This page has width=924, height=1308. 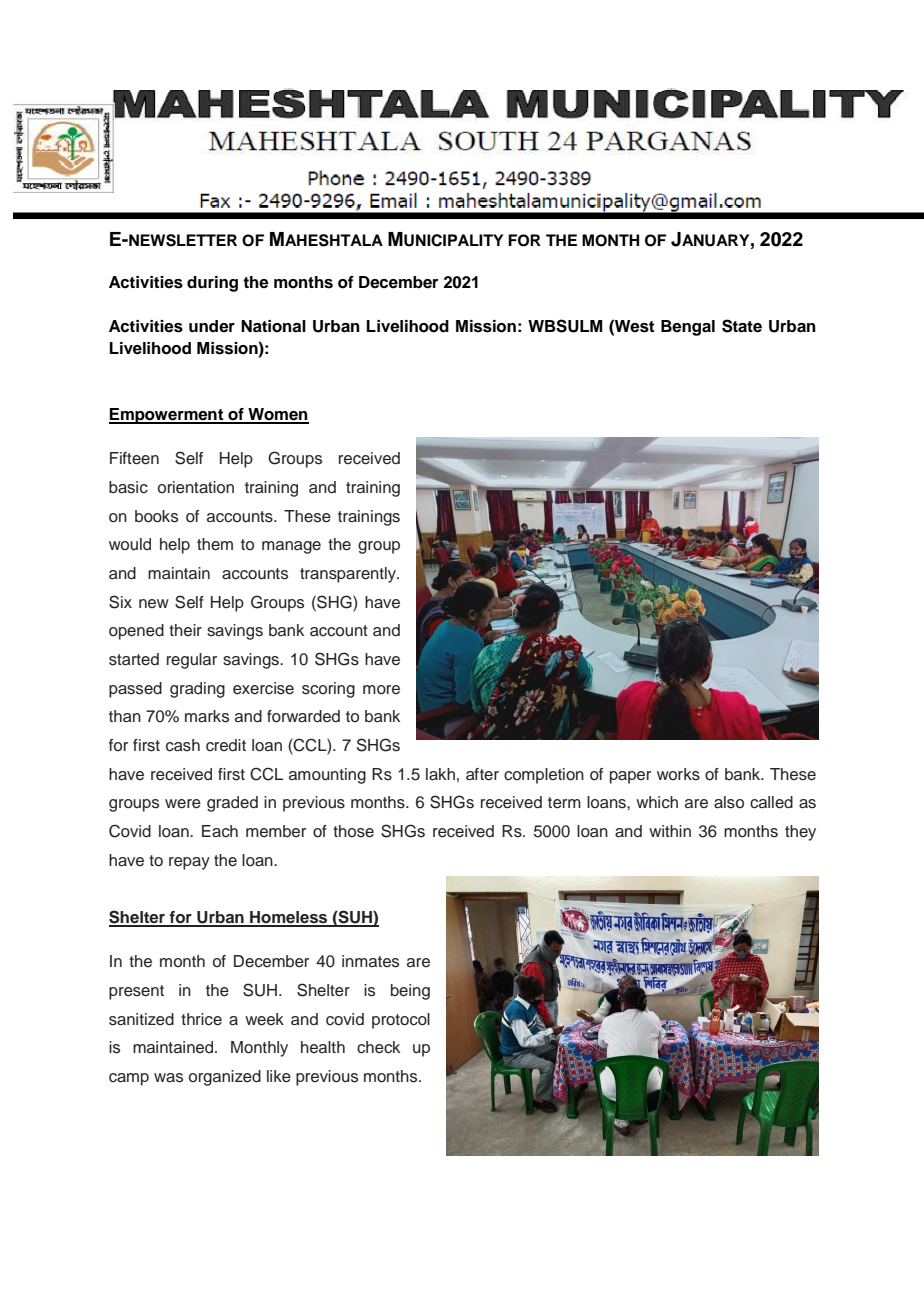 What do you see at coordinates (742, 326) in the page?
I see `State` at bounding box center [742, 326].
